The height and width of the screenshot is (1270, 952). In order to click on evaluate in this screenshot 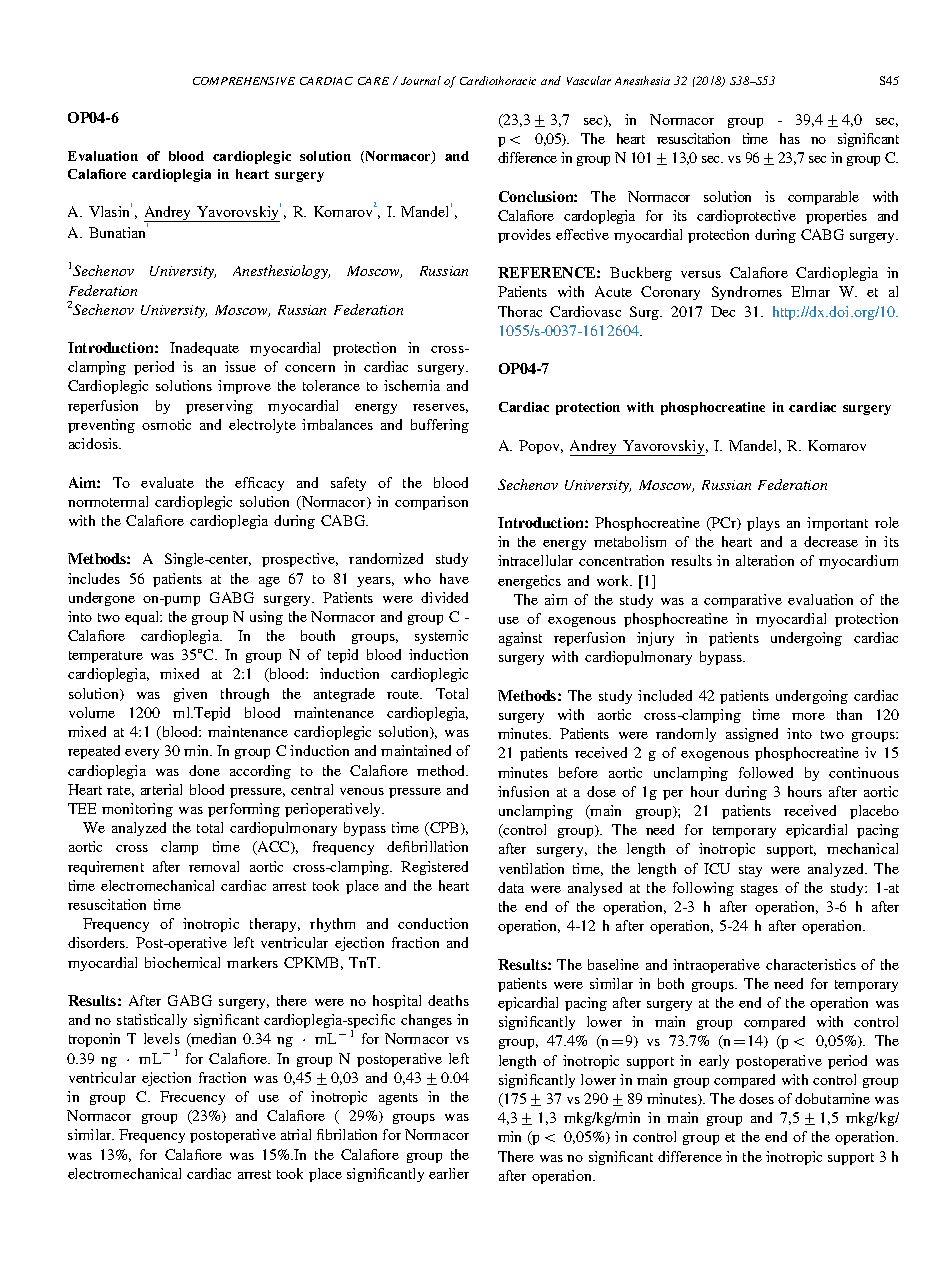, I will do `click(167, 482)`.
